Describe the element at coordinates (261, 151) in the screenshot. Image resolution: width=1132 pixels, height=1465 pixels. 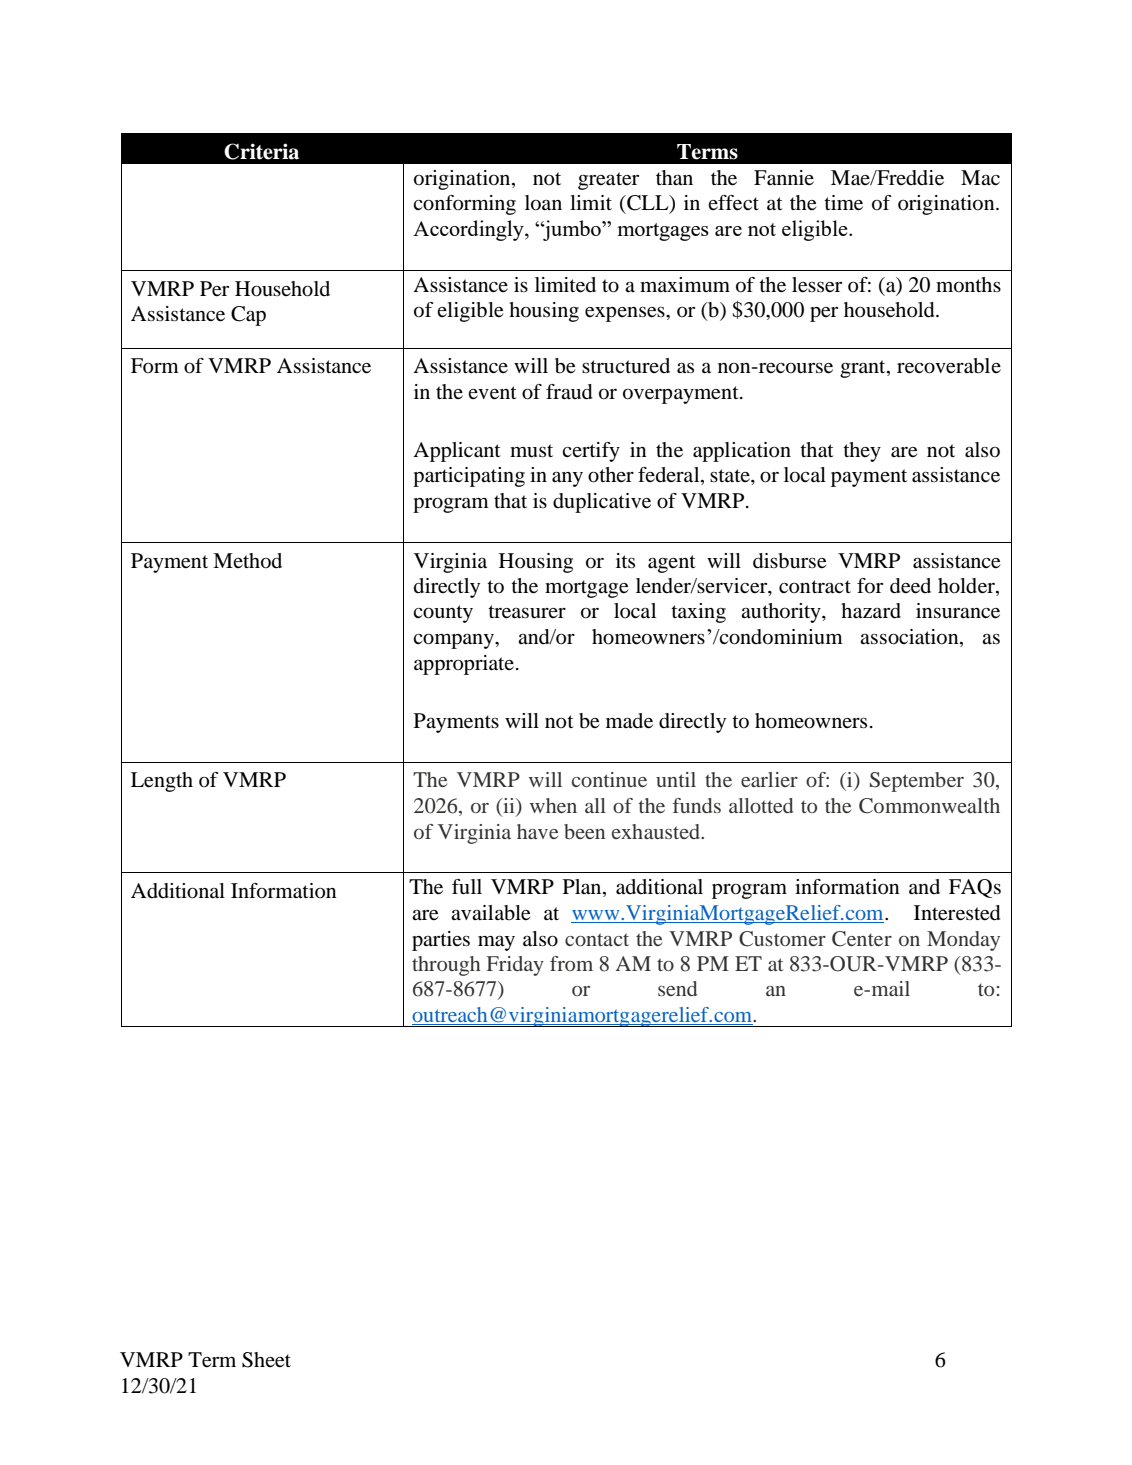
I see `Criteria` at that location.
